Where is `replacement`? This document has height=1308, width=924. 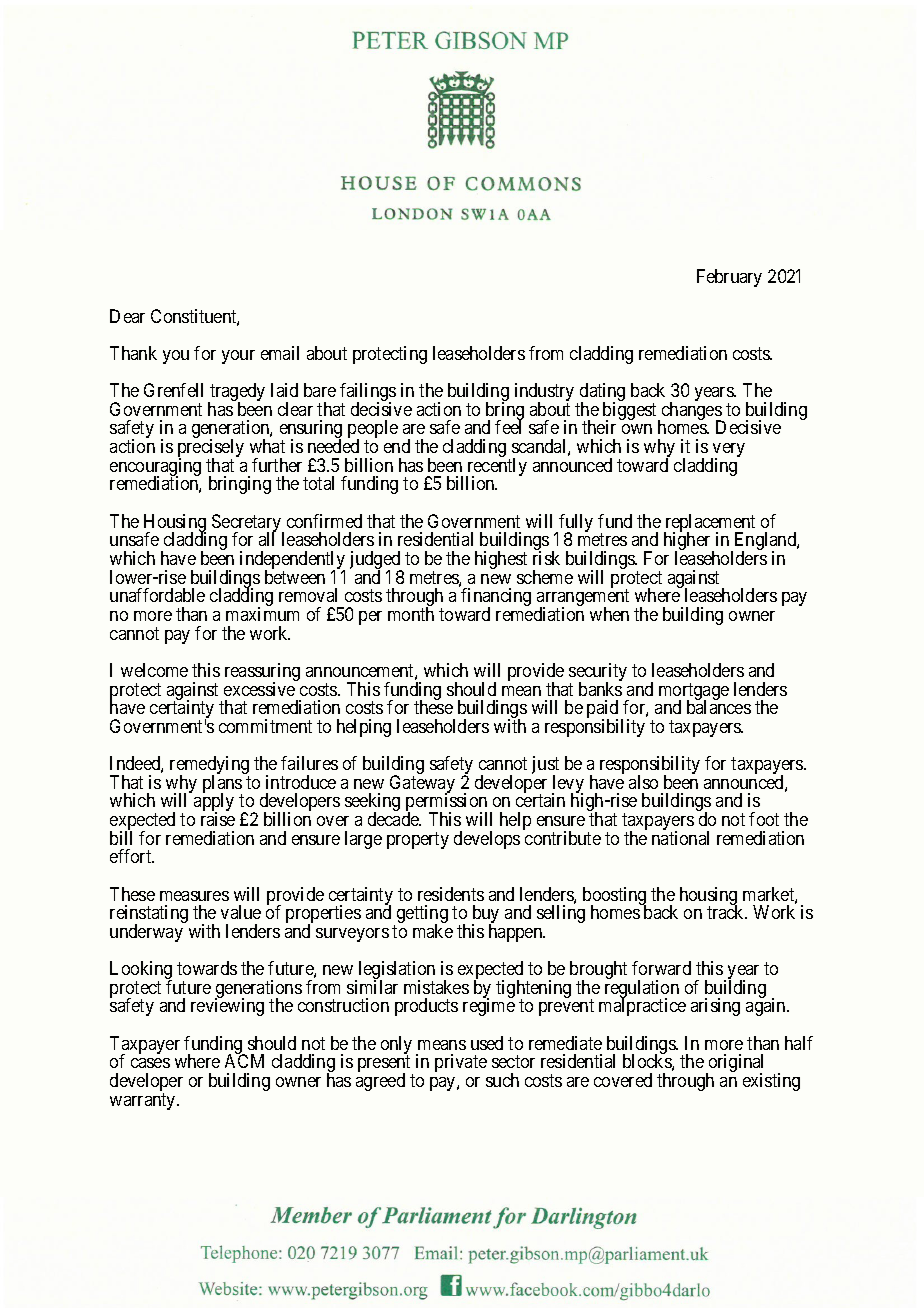 replacement is located at coordinates (709, 524).
